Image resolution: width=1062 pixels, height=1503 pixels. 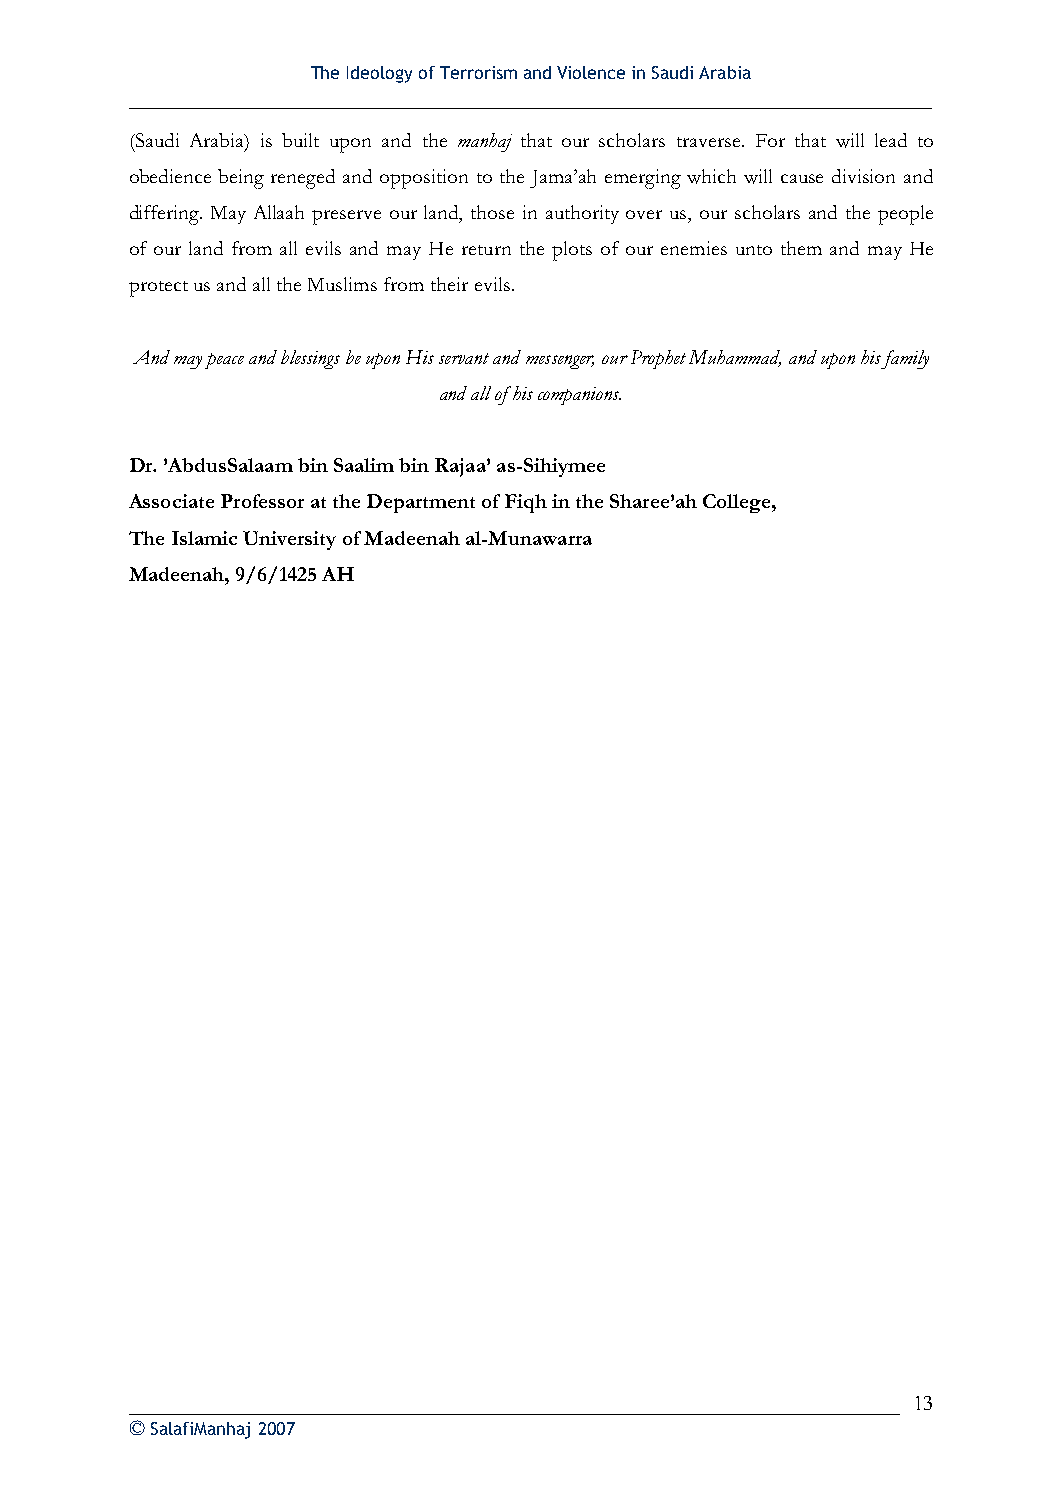 I want to click on being, so click(x=241, y=179).
